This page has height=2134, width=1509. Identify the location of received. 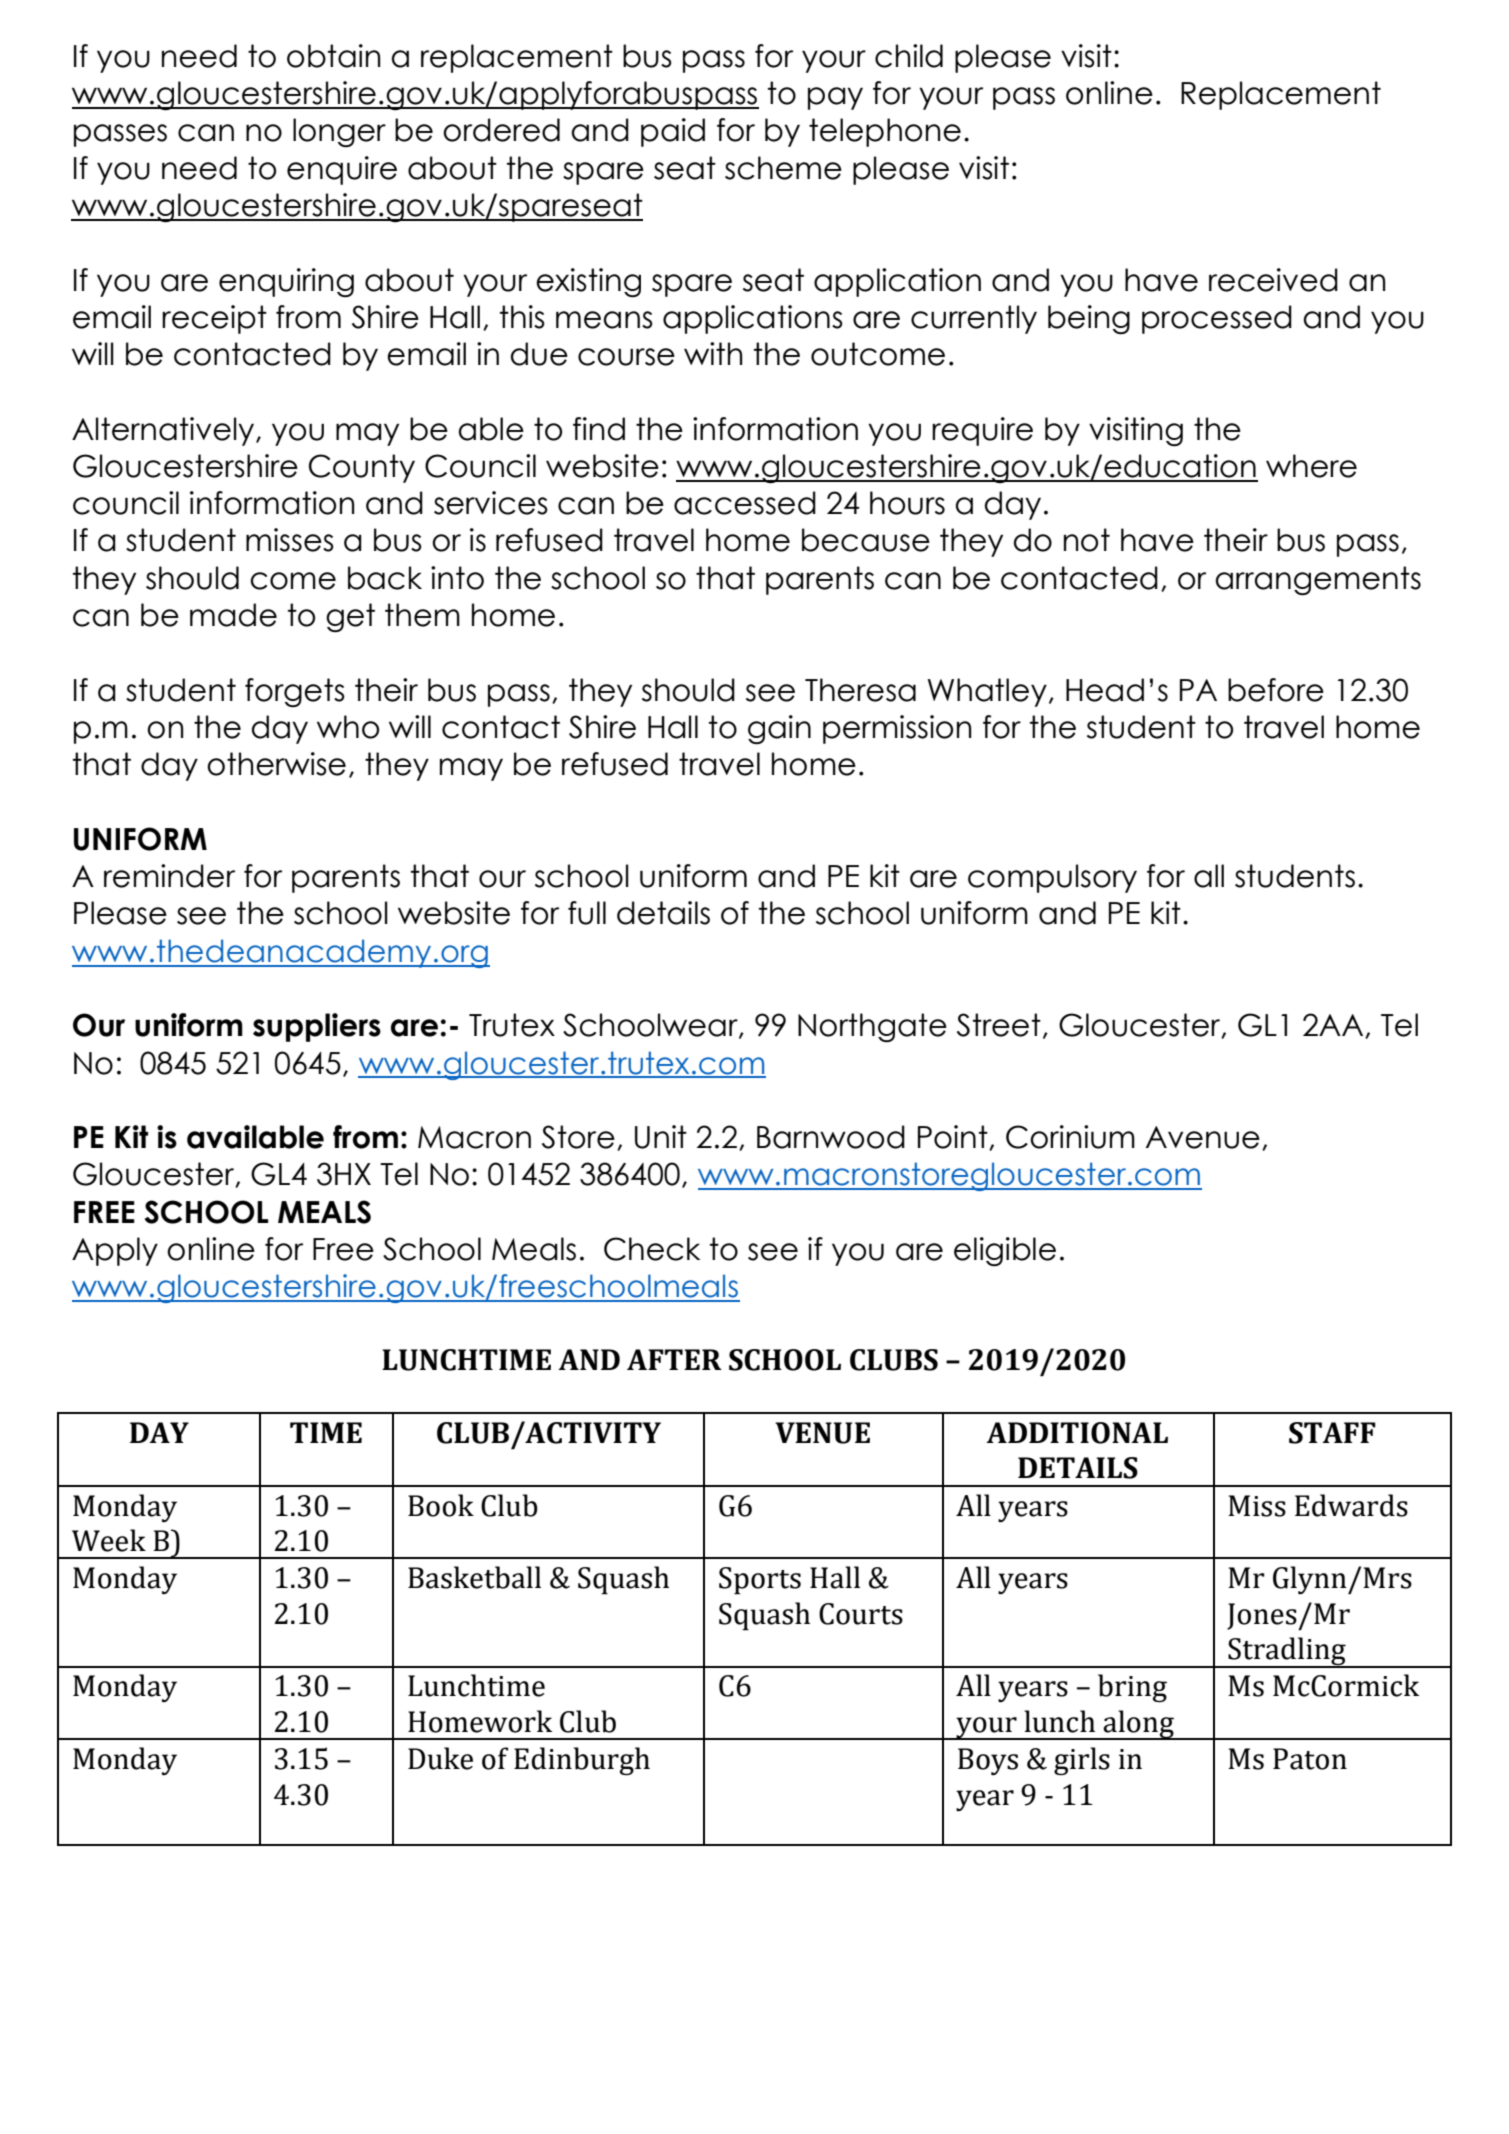
(1273, 280).
